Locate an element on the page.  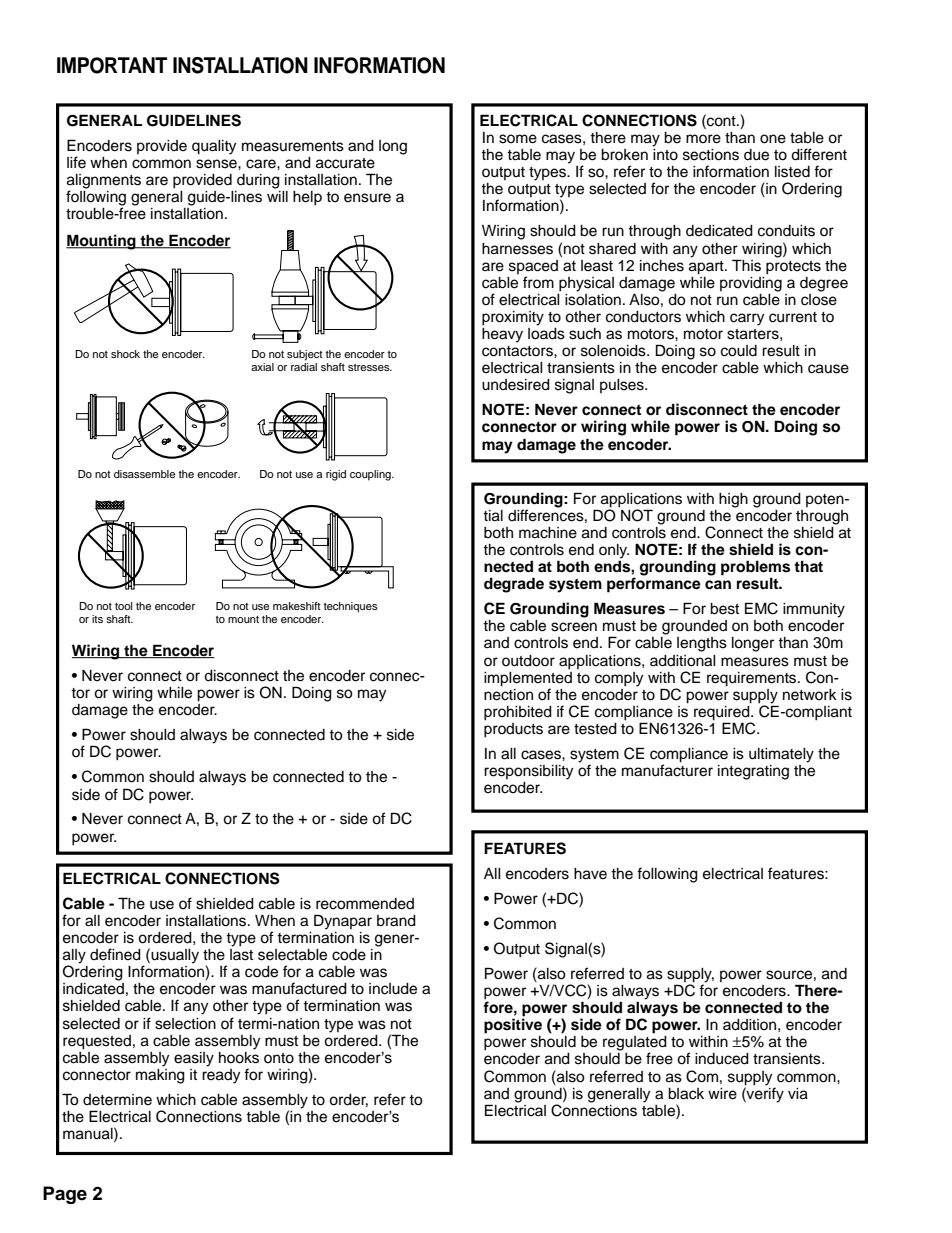
tool is located at coordinates (123, 606).
